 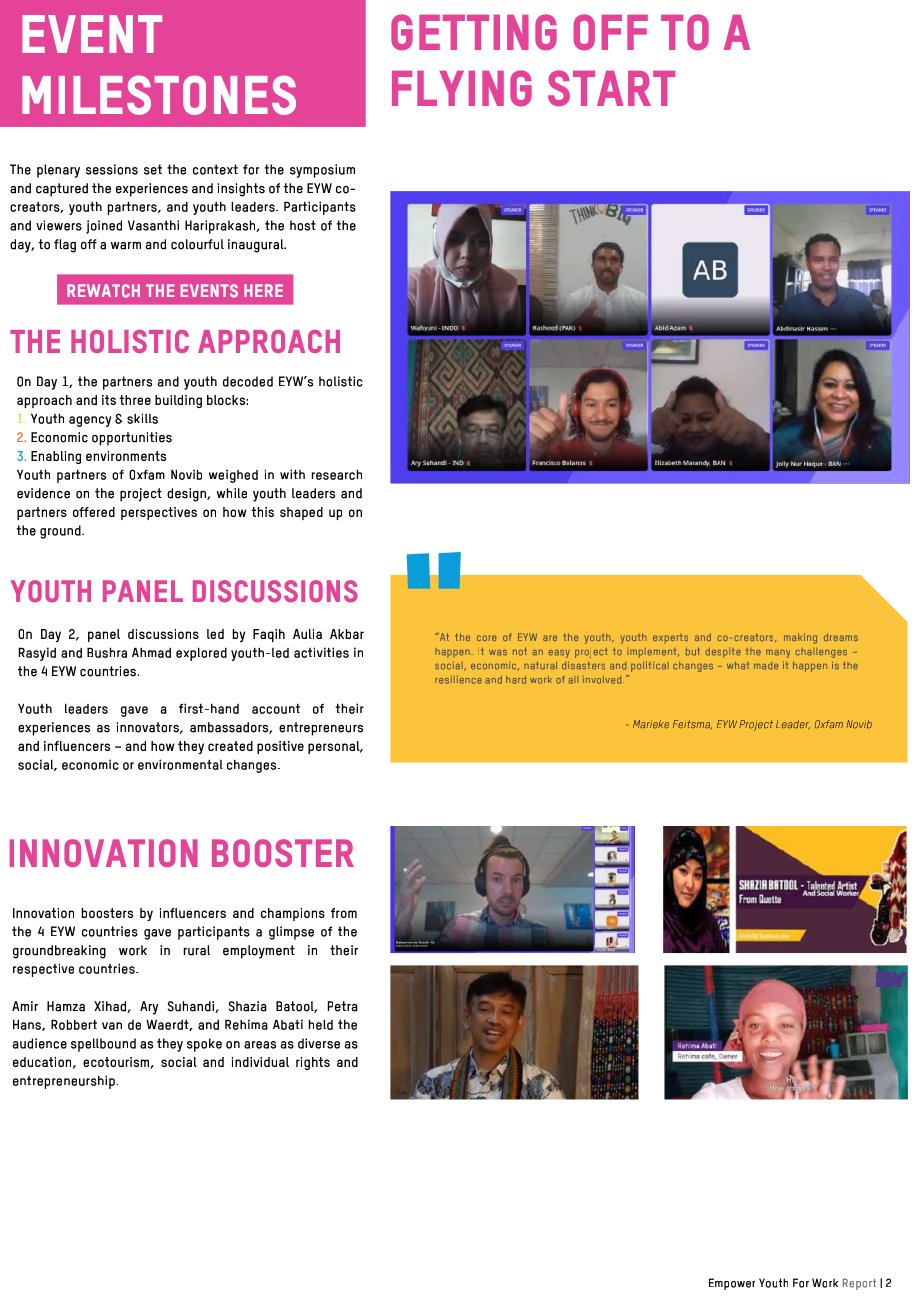 I want to click on milestones, so click(x=159, y=95).
